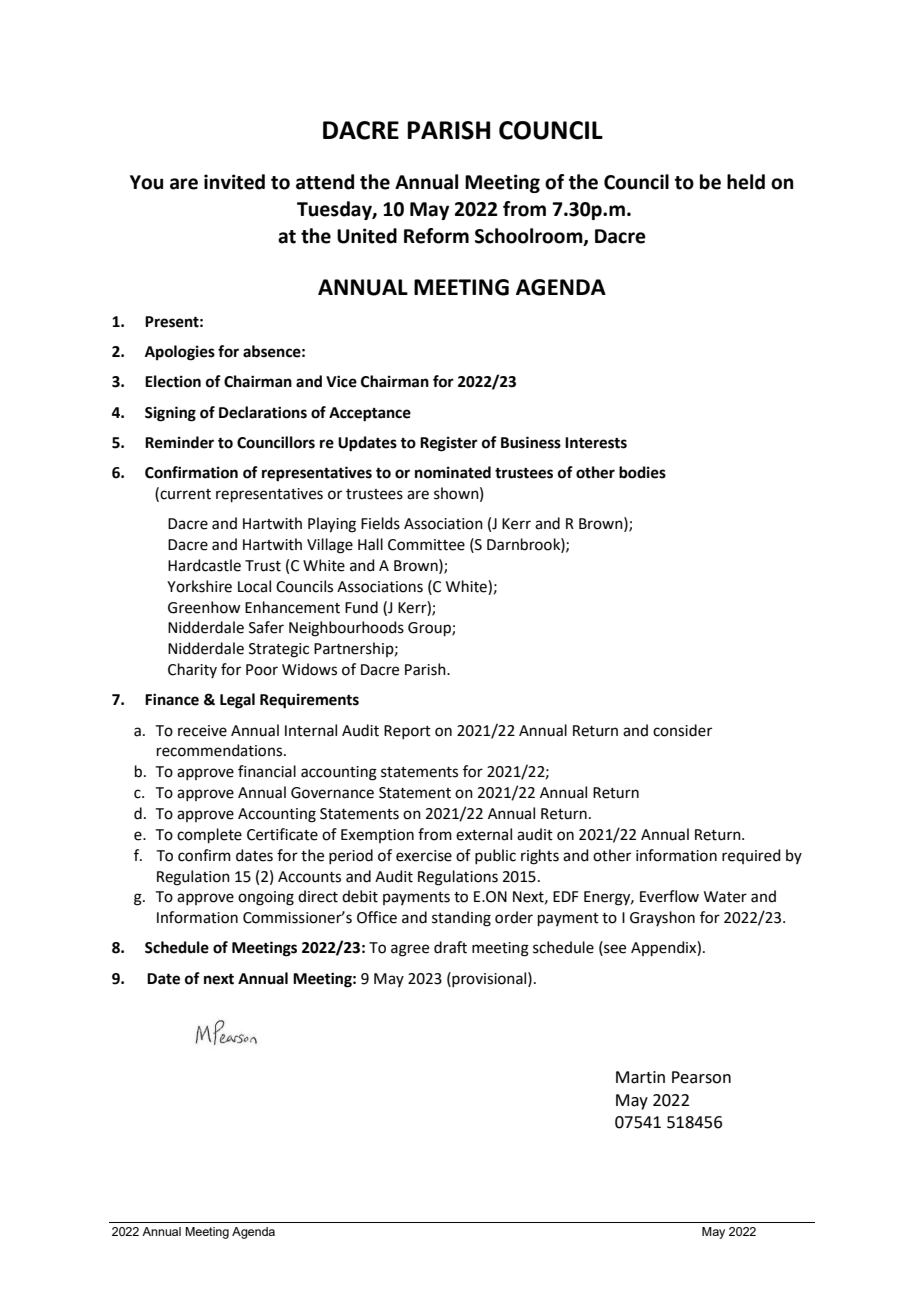 The height and width of the page is (1308, 924). What do you see at coordinates (746, 182) in the page?
I see `held` at bounding box center [746, 182].
